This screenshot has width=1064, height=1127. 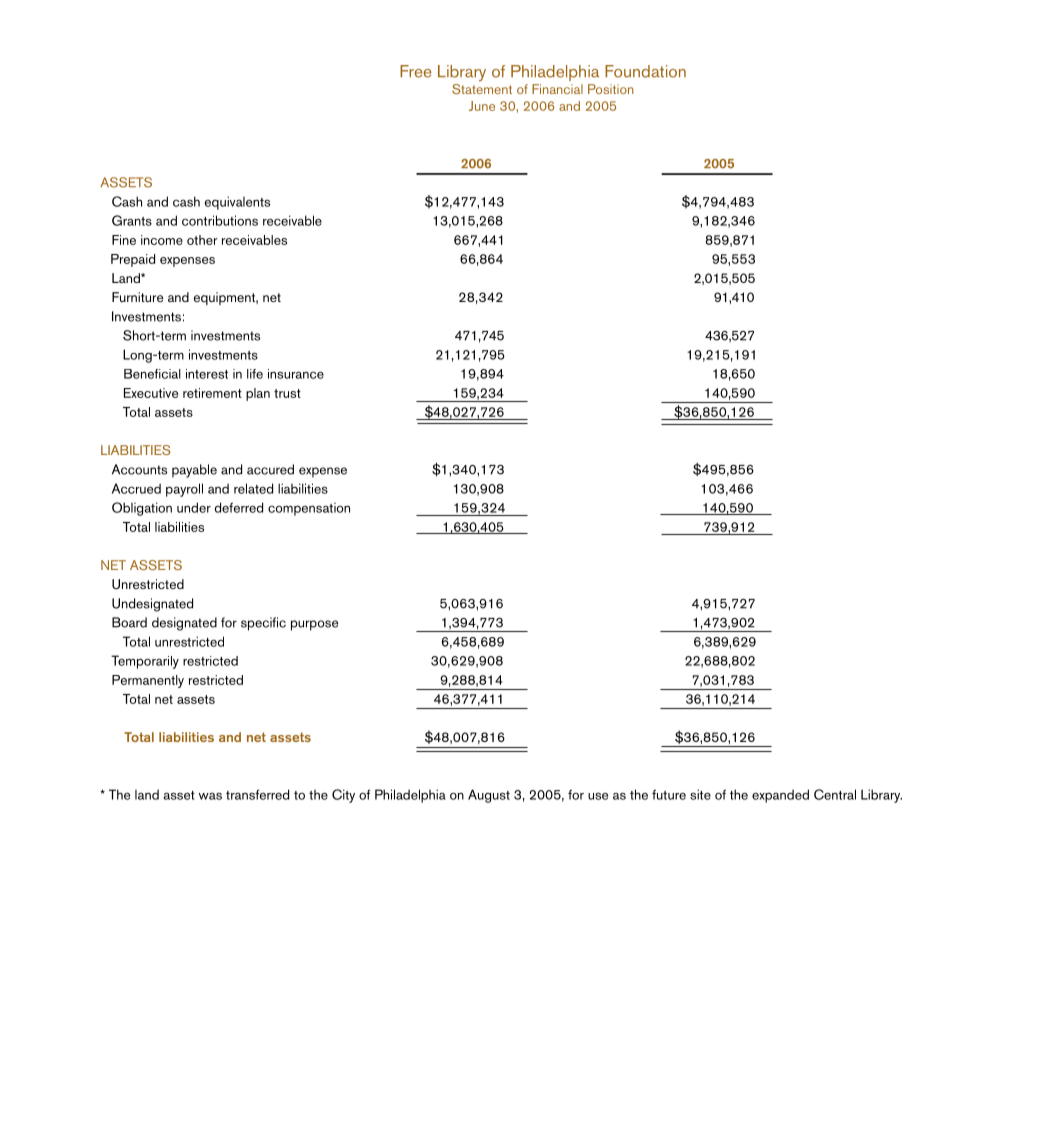 What do you see at coordinates (482, 89) in the screenshot?
I see `Statement` at bounding box center [482, 89].
